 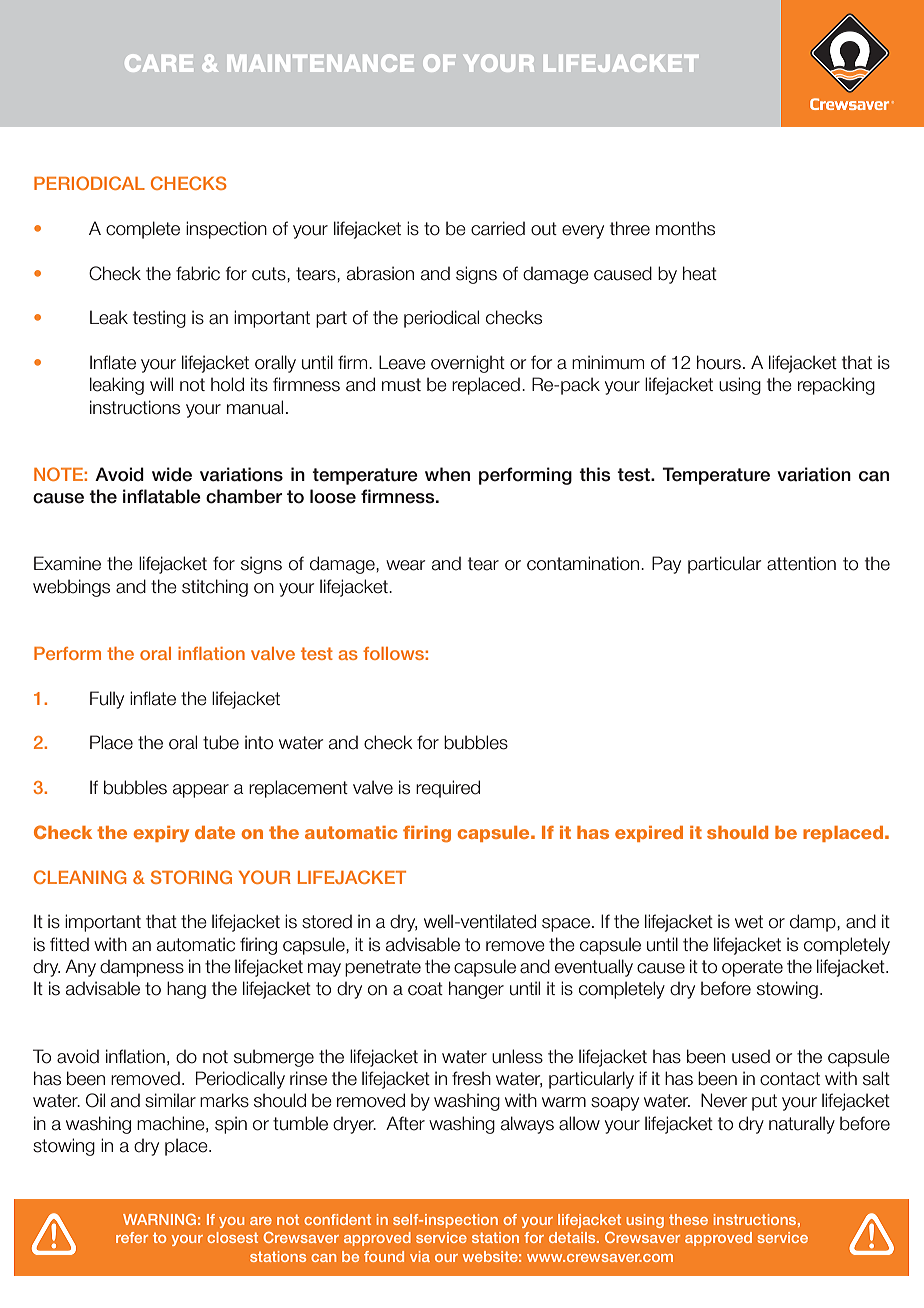 I want to click on CARE, so click(x=159, y=63).
